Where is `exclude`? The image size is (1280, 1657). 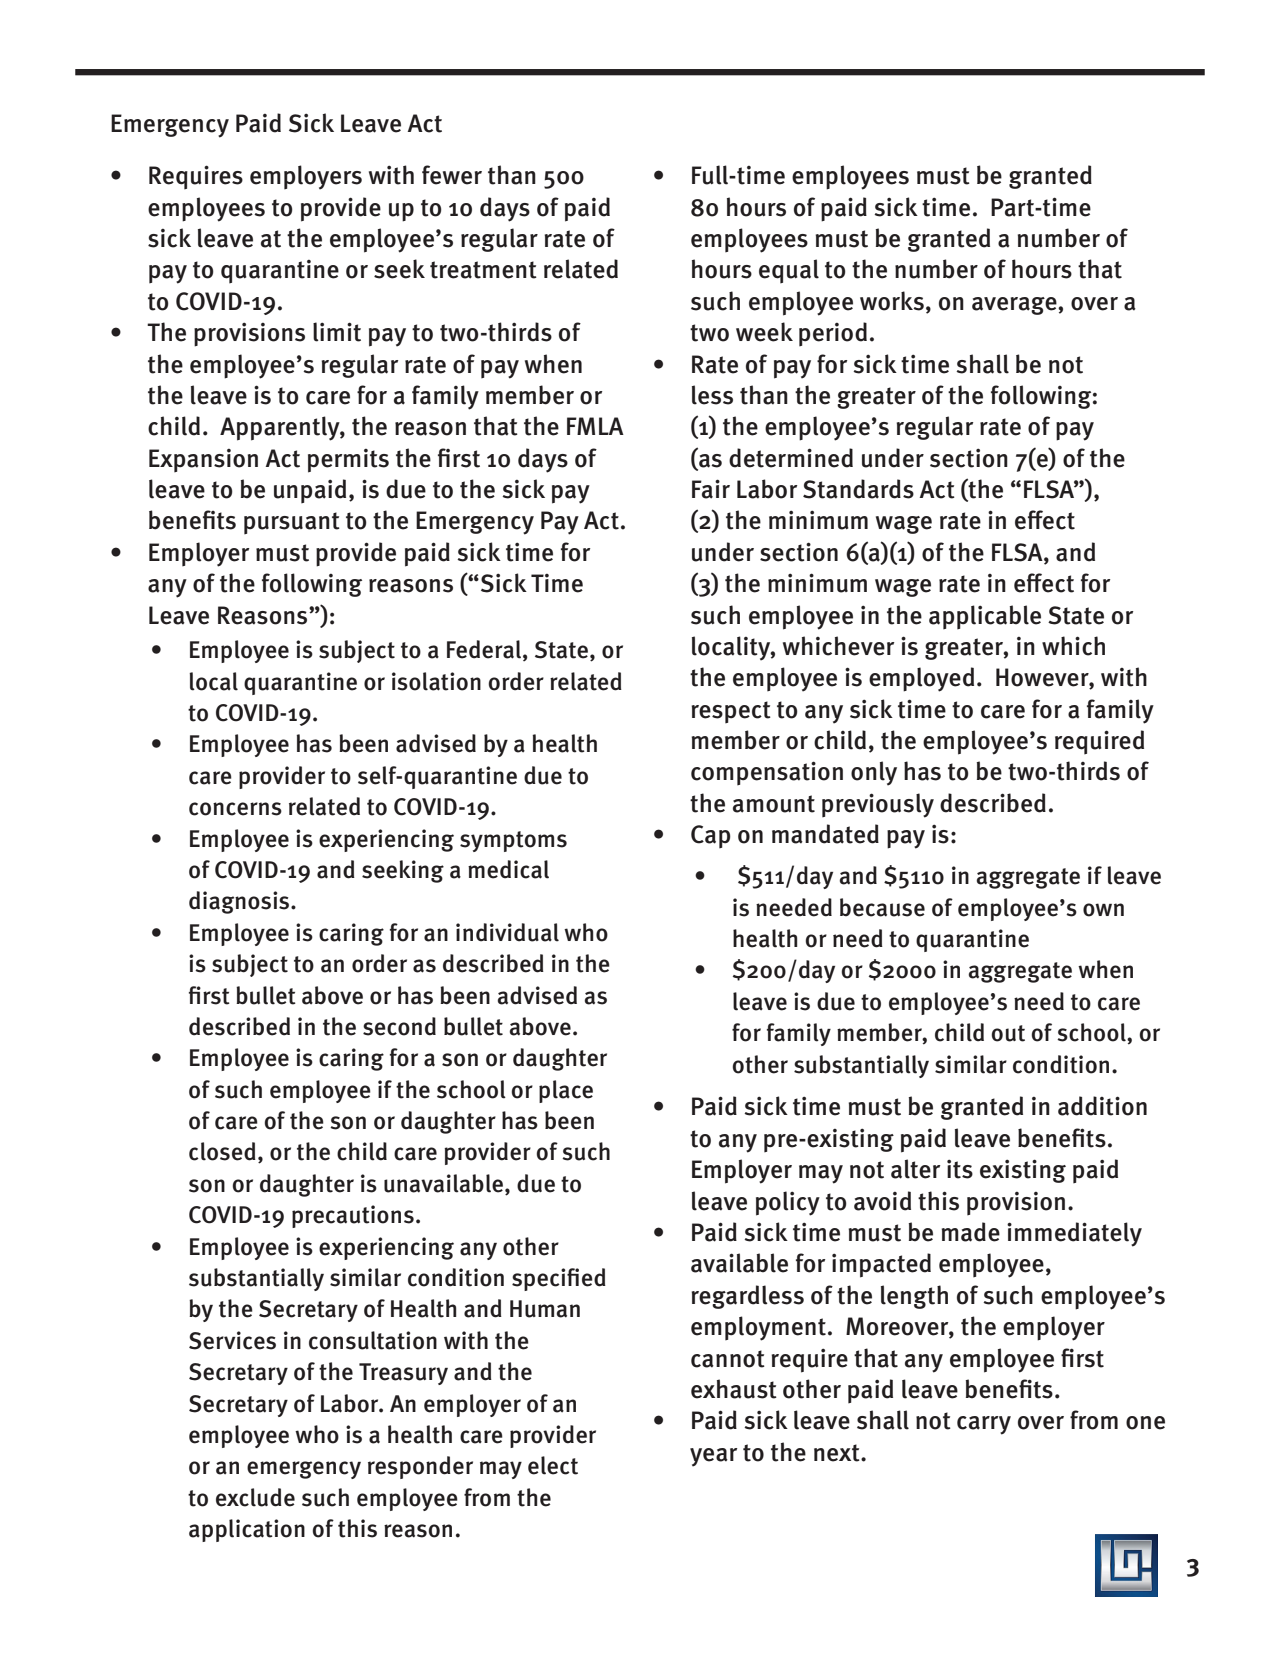
exclude is located at coordinates (255, 1497).
